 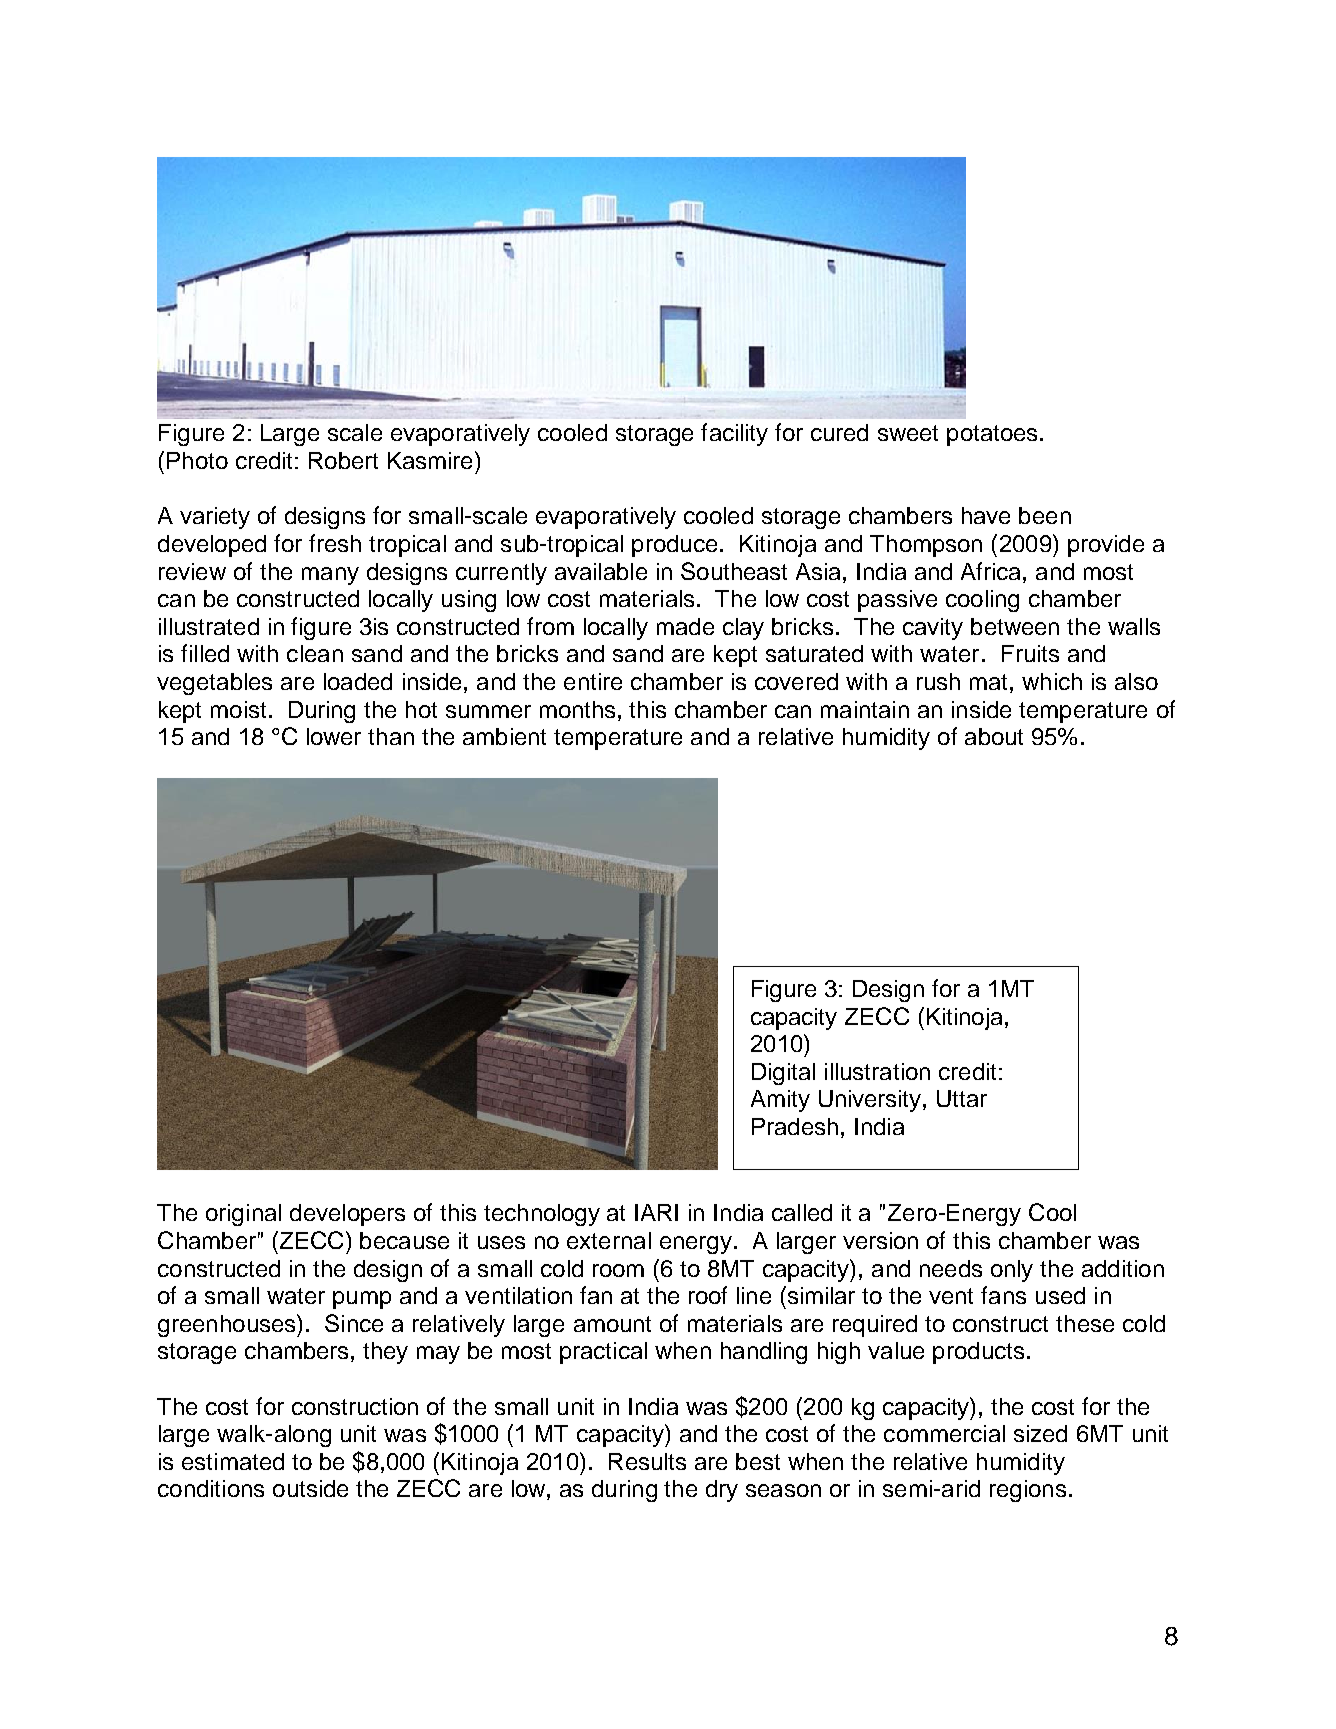 I want to click on sized, so click(x=1040, y=1433).
